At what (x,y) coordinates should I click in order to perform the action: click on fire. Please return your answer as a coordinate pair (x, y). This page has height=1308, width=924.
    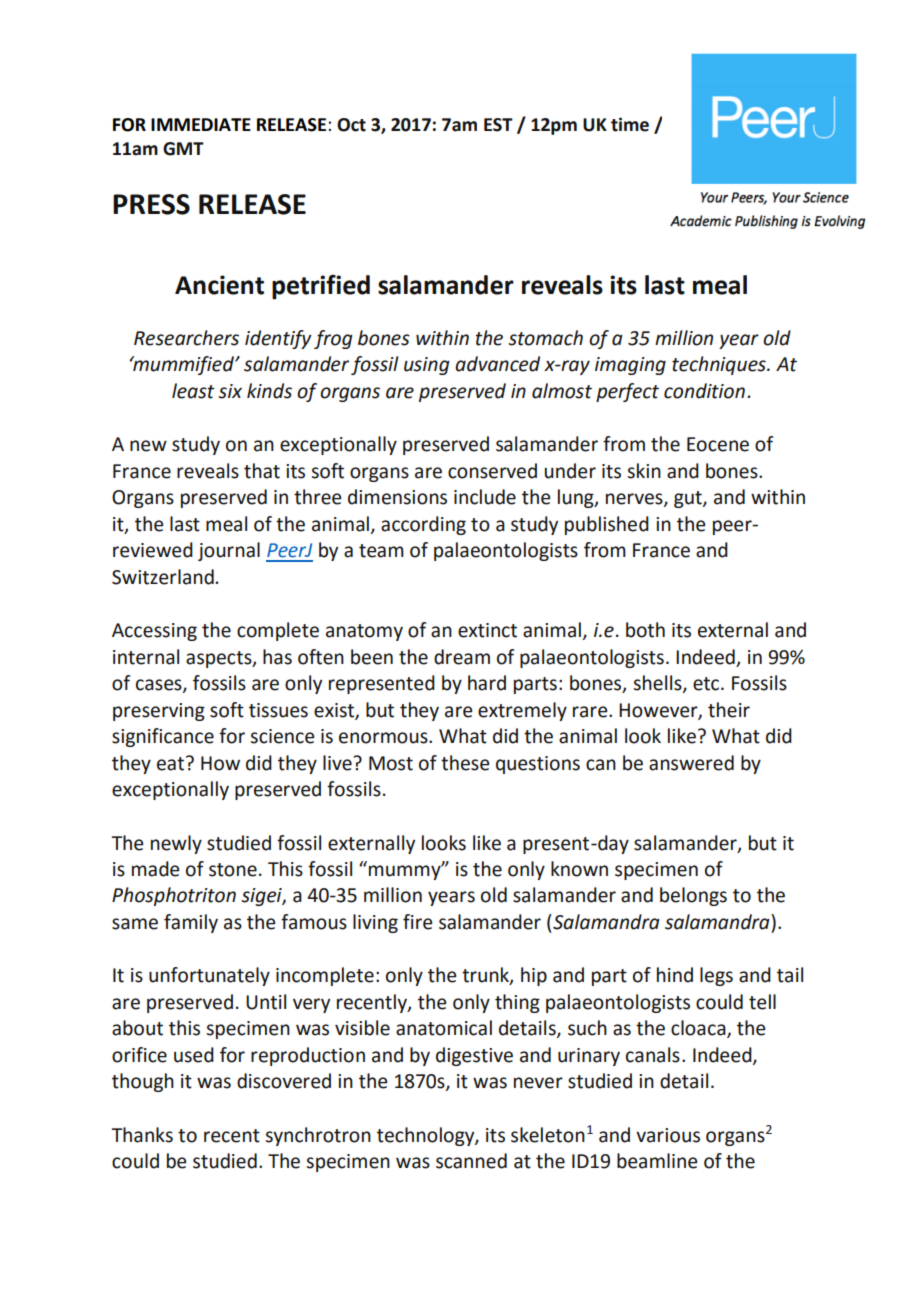
    Looking at the image, I should click on (417, 922).
